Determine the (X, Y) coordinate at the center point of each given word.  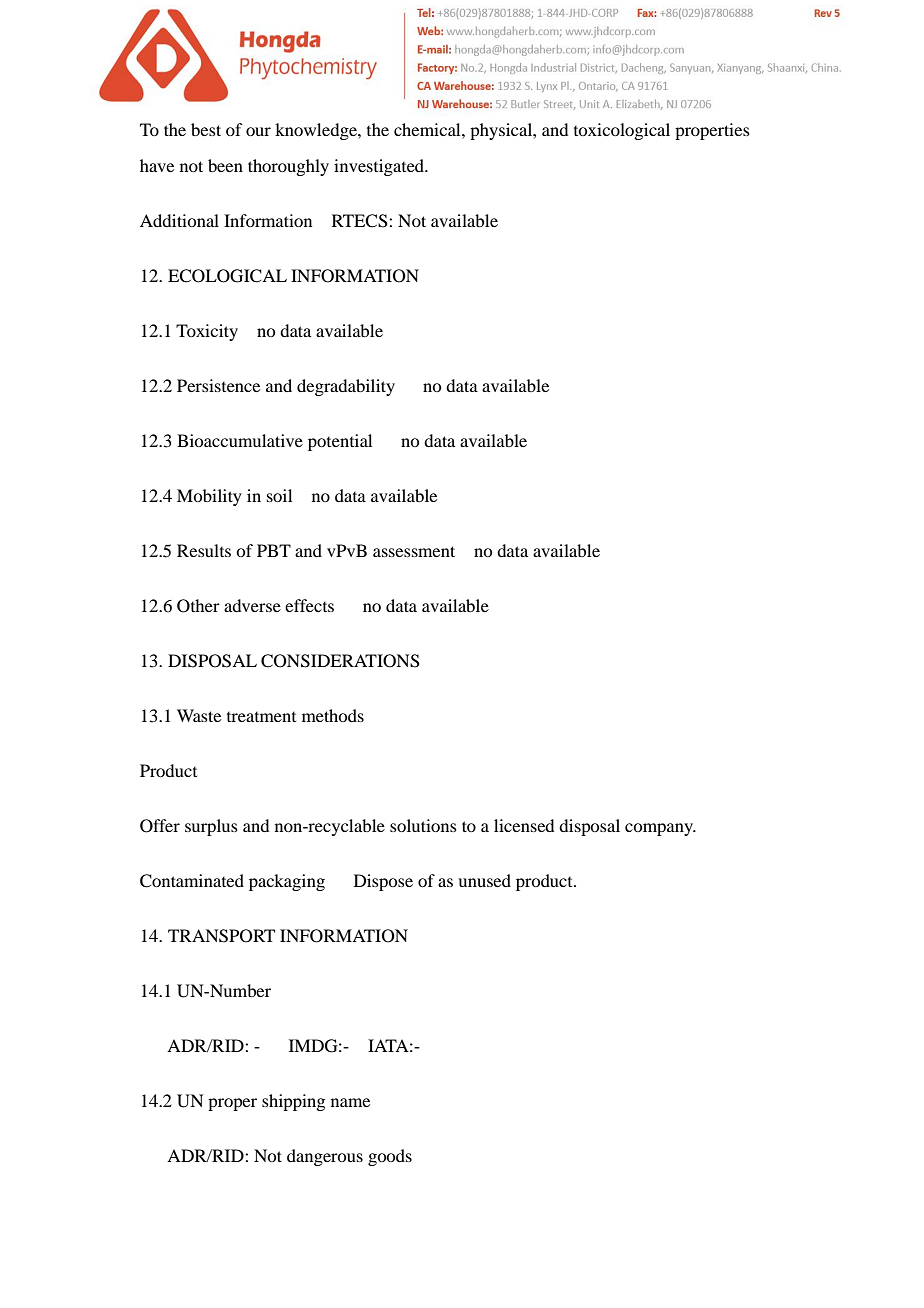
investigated (380, 167)
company (660, 829)
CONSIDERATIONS (340, 661)
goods (390, 1157)
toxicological (622, 131)
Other (198, 606)
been (225, 165)
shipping (293, 1102)
